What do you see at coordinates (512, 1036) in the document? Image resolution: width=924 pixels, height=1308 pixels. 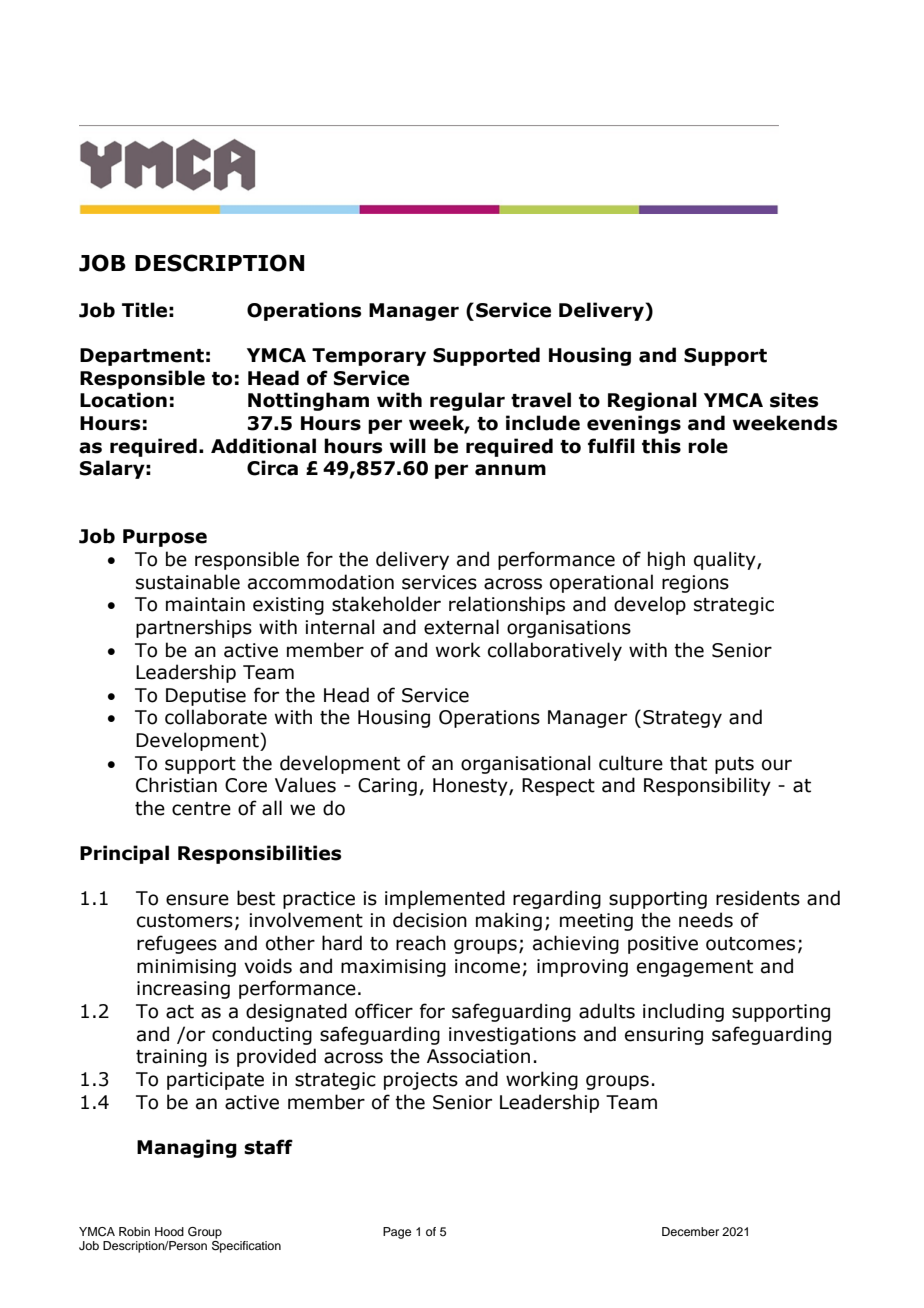 I see `investigations` at bounding box center [512, 1036].
